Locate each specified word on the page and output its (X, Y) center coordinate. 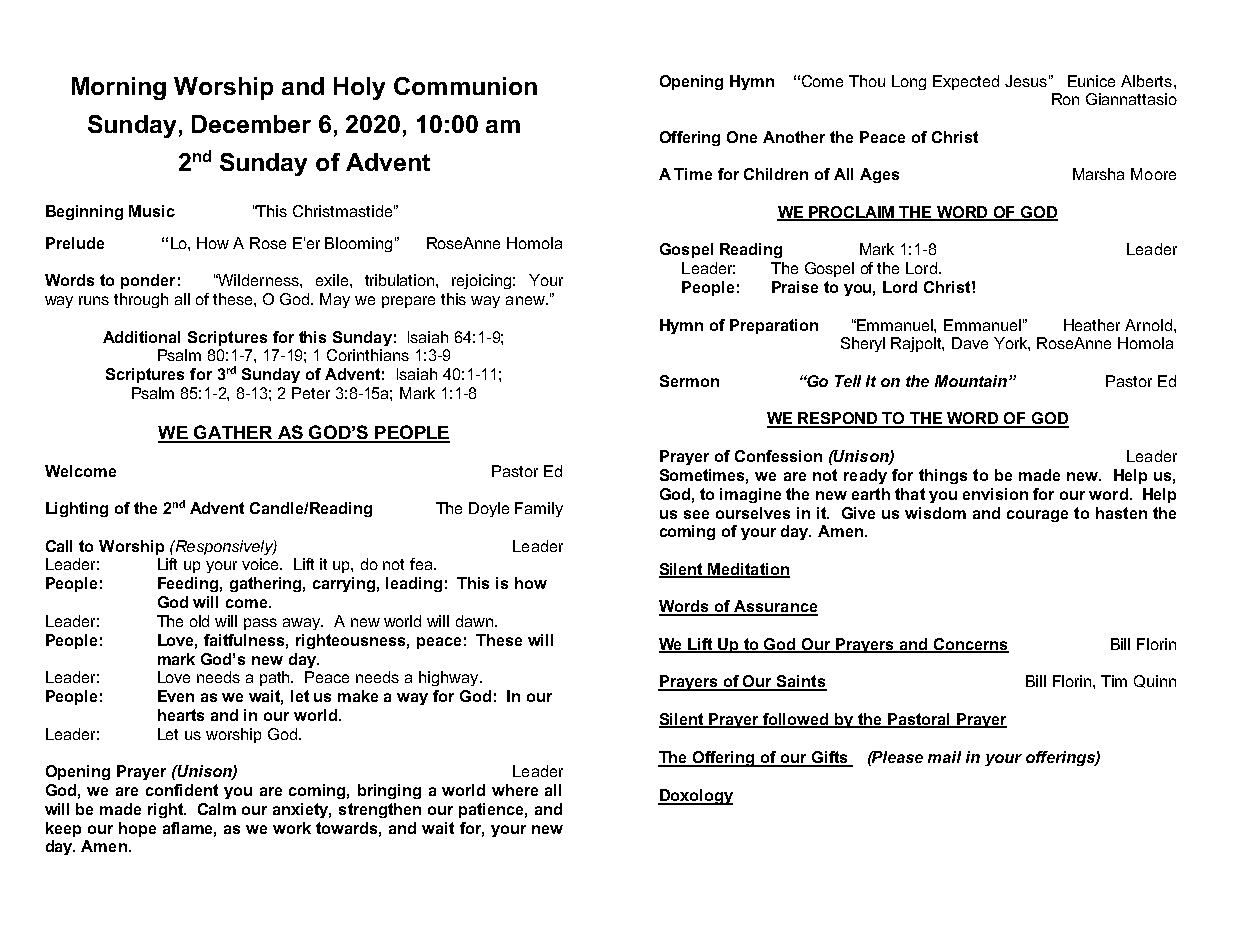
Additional (141, 337)
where (515, 790)
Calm (217, 809)
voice (262, 564)
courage (1037, 516)
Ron (1065, 99)
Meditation (748, 570)
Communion (465, 86)
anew (526, 300)
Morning (119, 88)
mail (944, 757)
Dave (970, 343)
